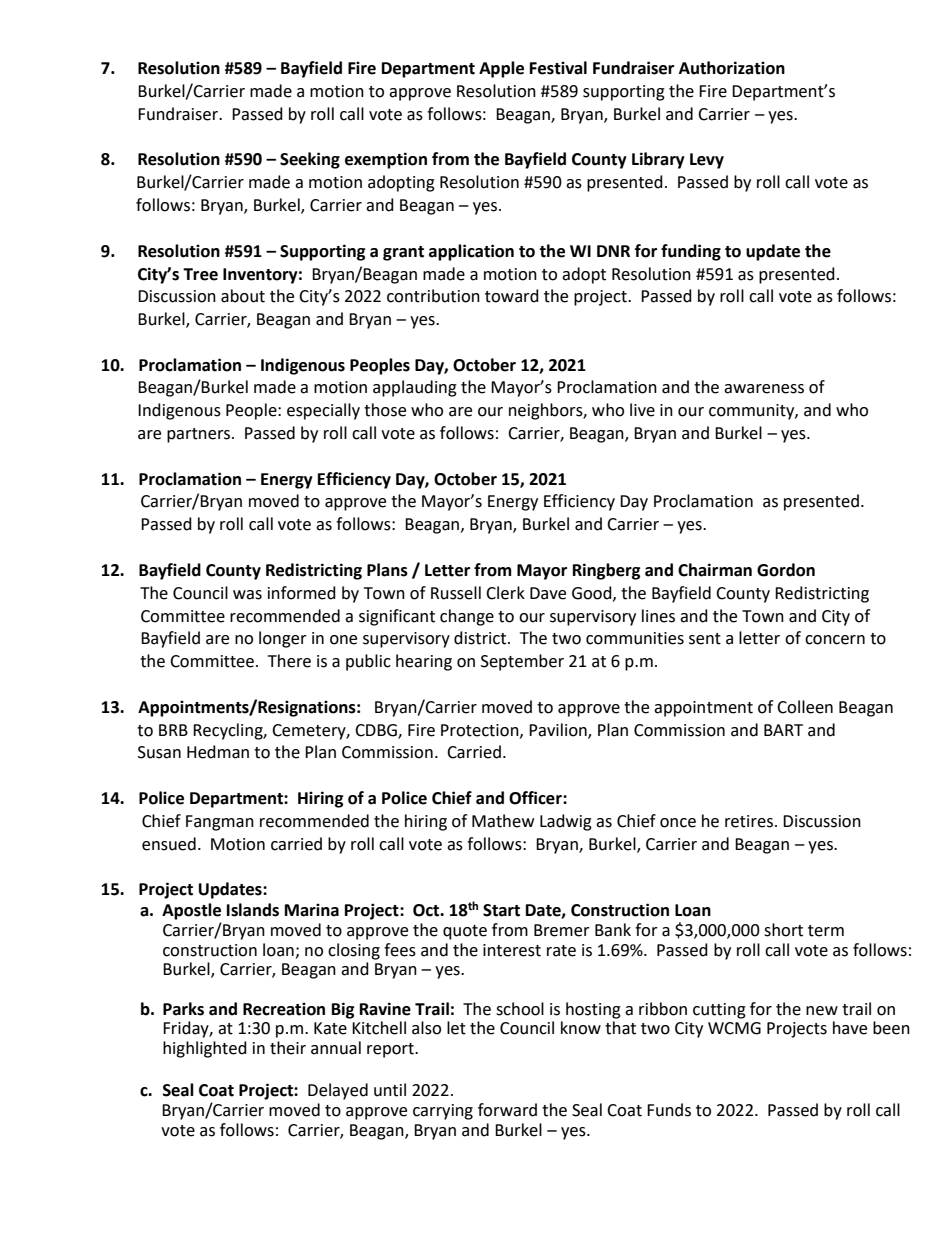  What do you see at coordinates (310, 160) in the image?
I see `Seeking` at bounding box center [310, 160].
